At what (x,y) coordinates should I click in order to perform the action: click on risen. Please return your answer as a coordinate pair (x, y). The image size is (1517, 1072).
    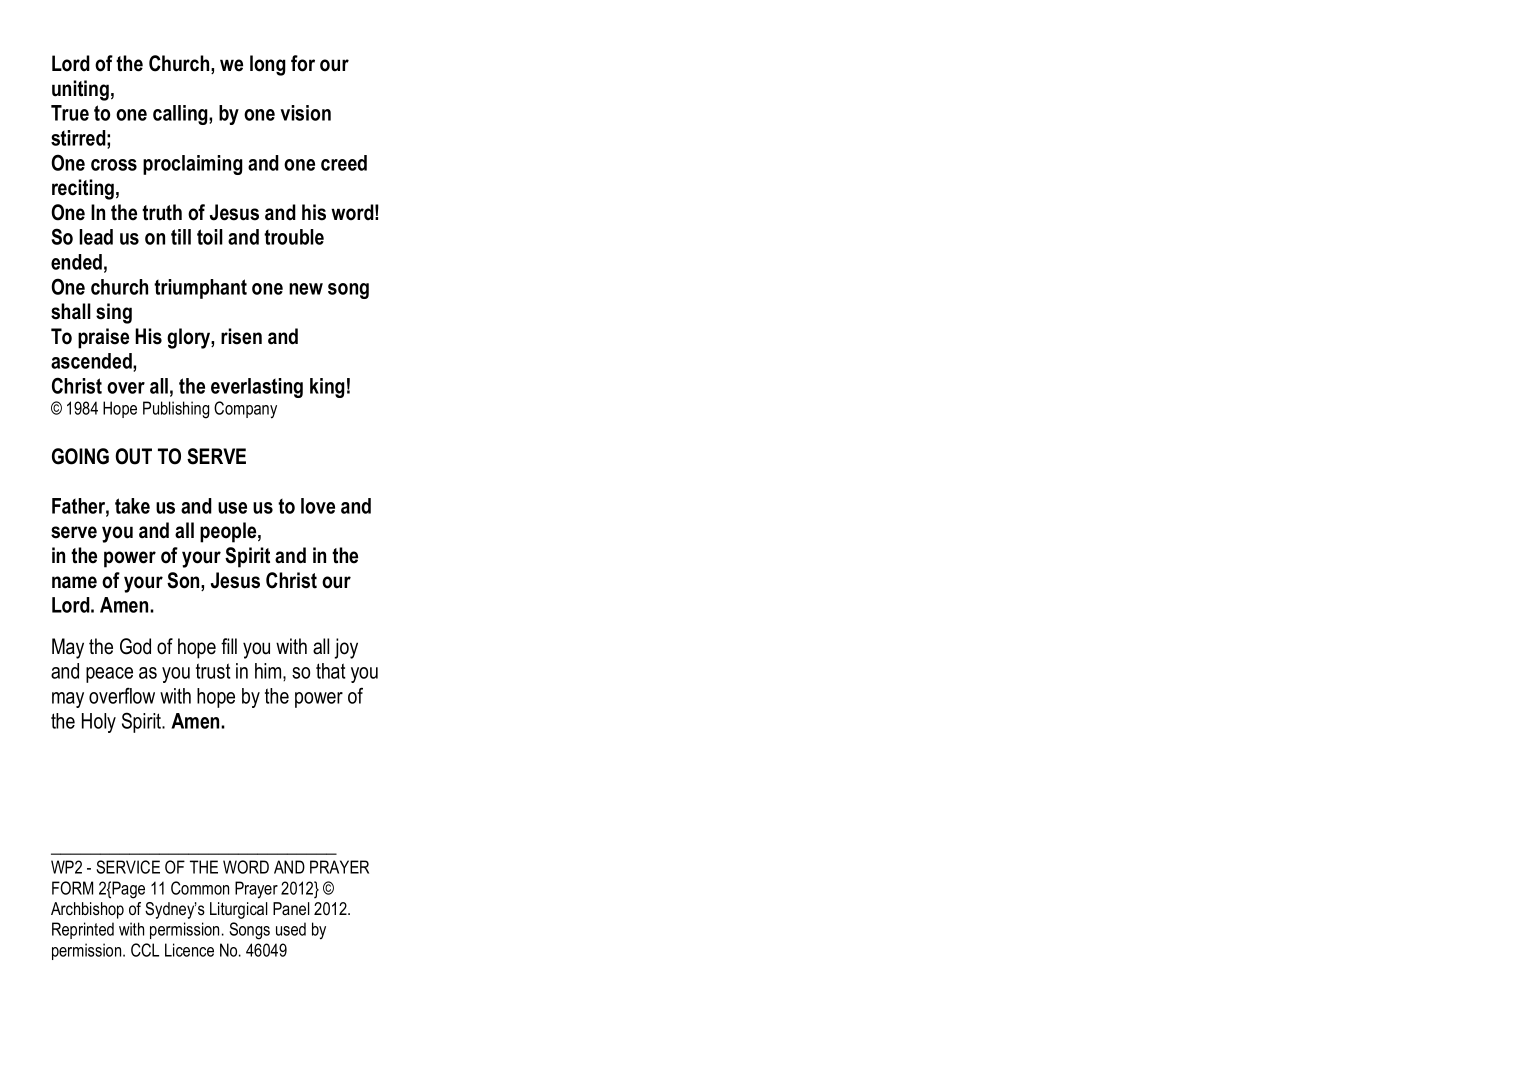
    Looking at the image, I should click on (241, 336).
